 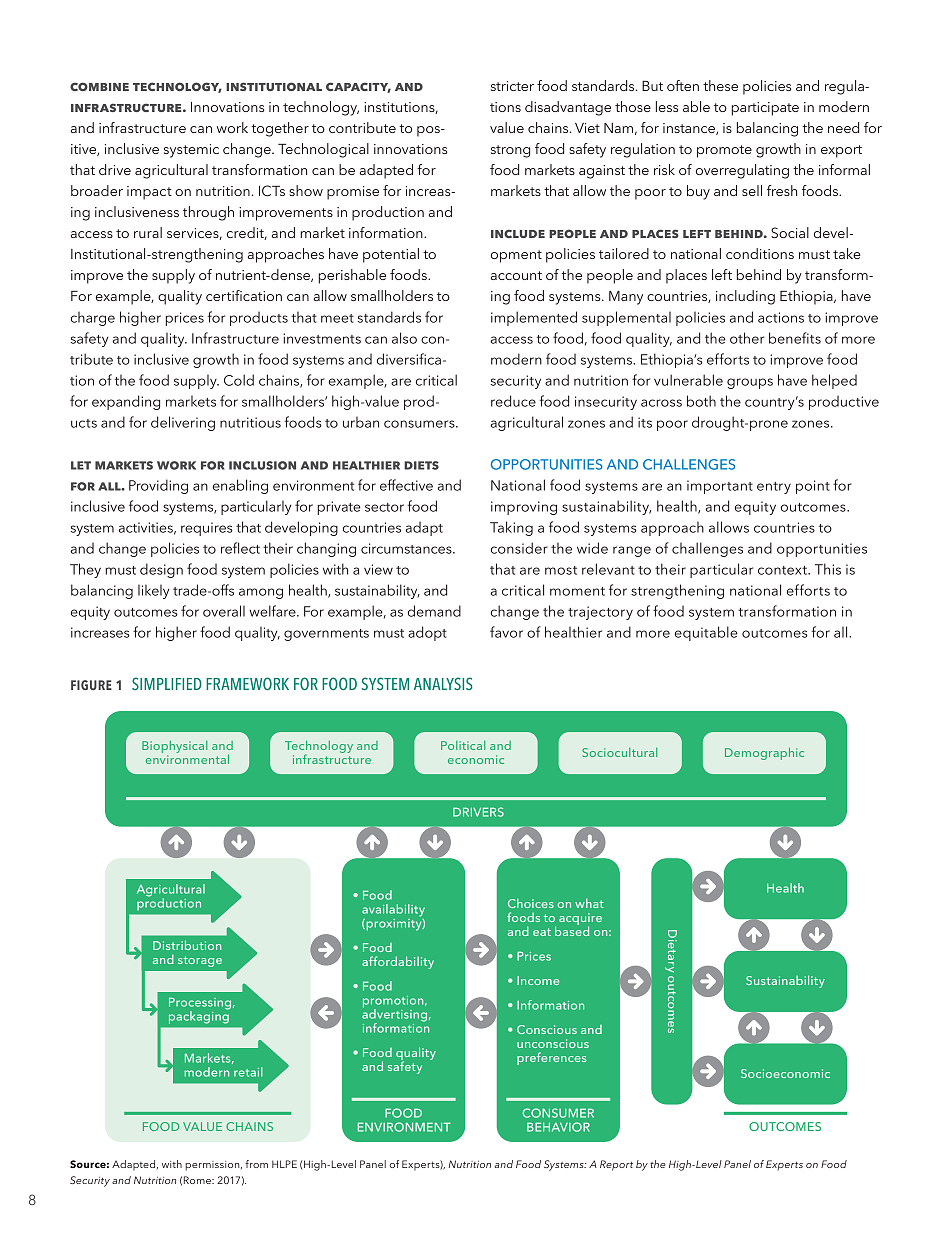 What do you see at coordinates (531, 903) in the image?
I see `Choices` at bounding box center [531, 903].
